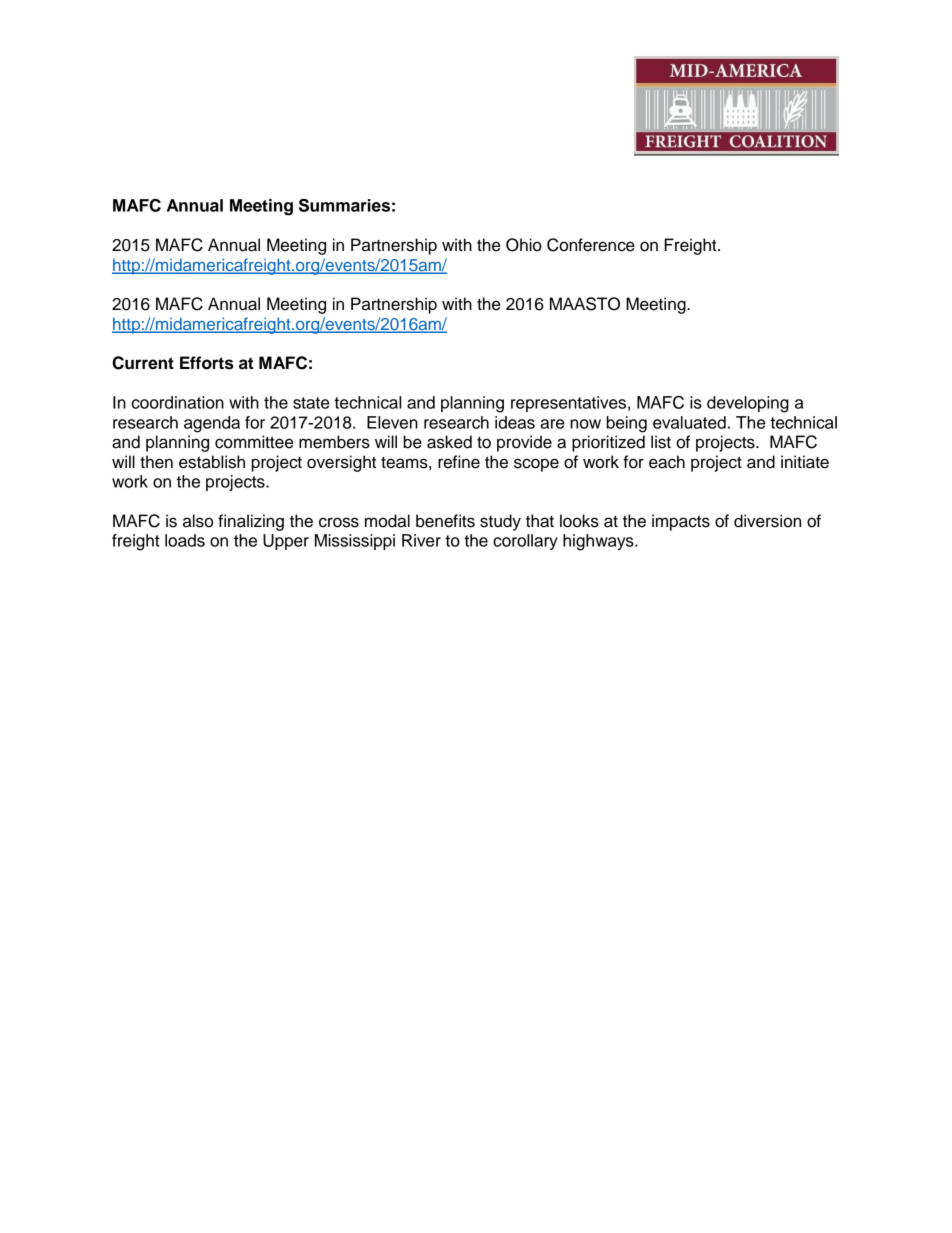  I want to click on developing, so click(748, 404).
